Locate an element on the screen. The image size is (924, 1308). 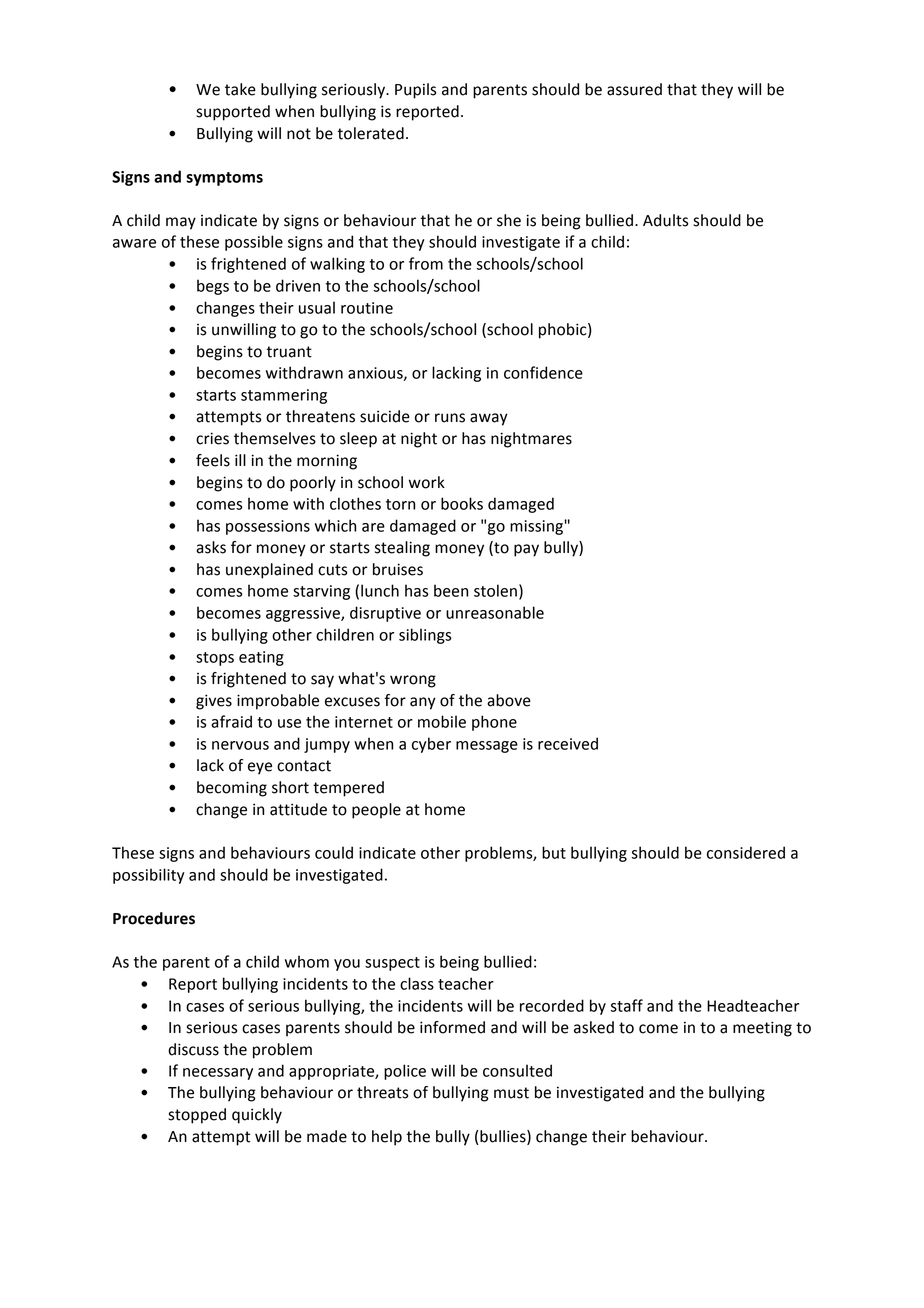
supported is located at coordinates (233, 113).
